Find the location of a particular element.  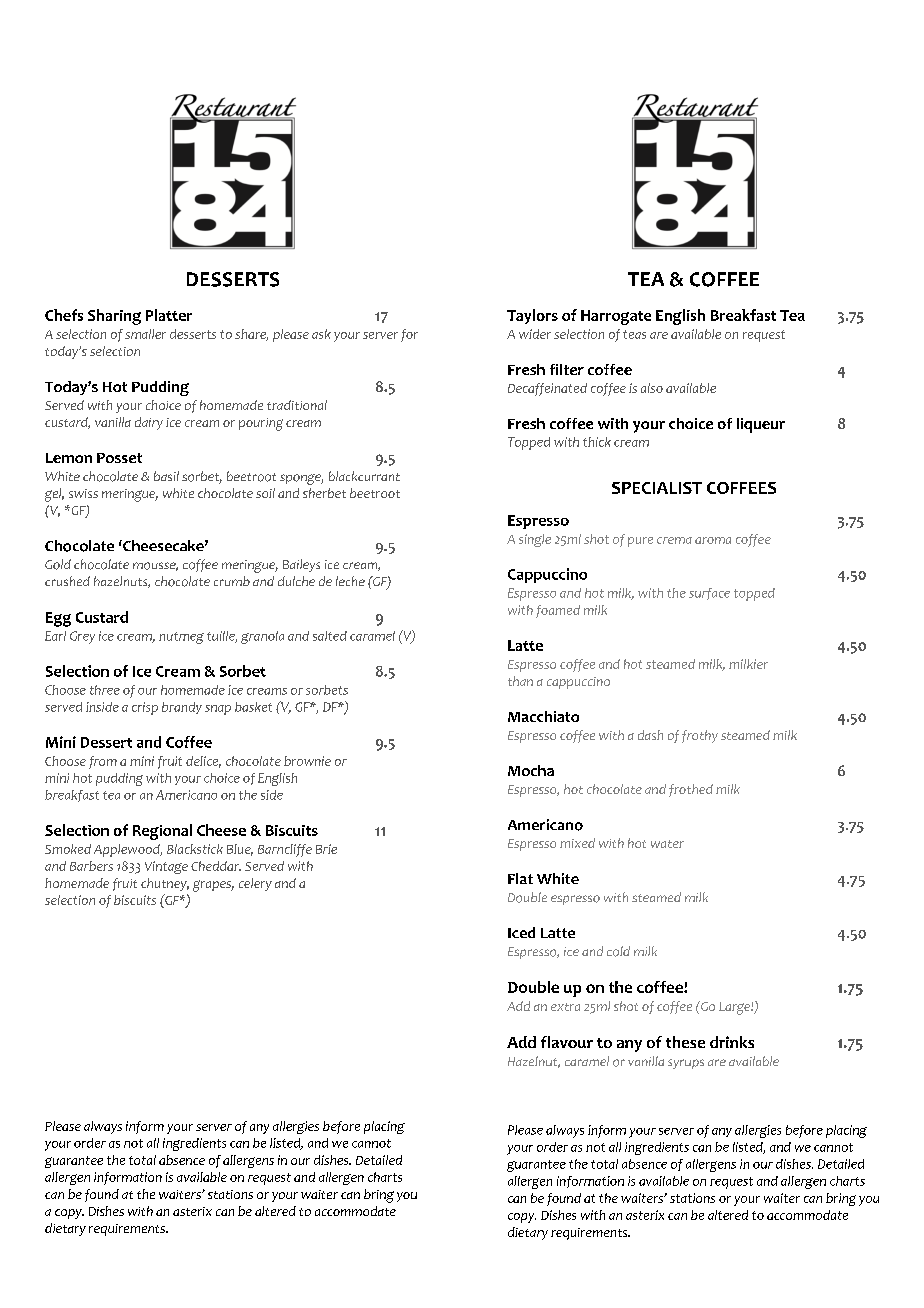

teas is located at coordinates (634, 334).
